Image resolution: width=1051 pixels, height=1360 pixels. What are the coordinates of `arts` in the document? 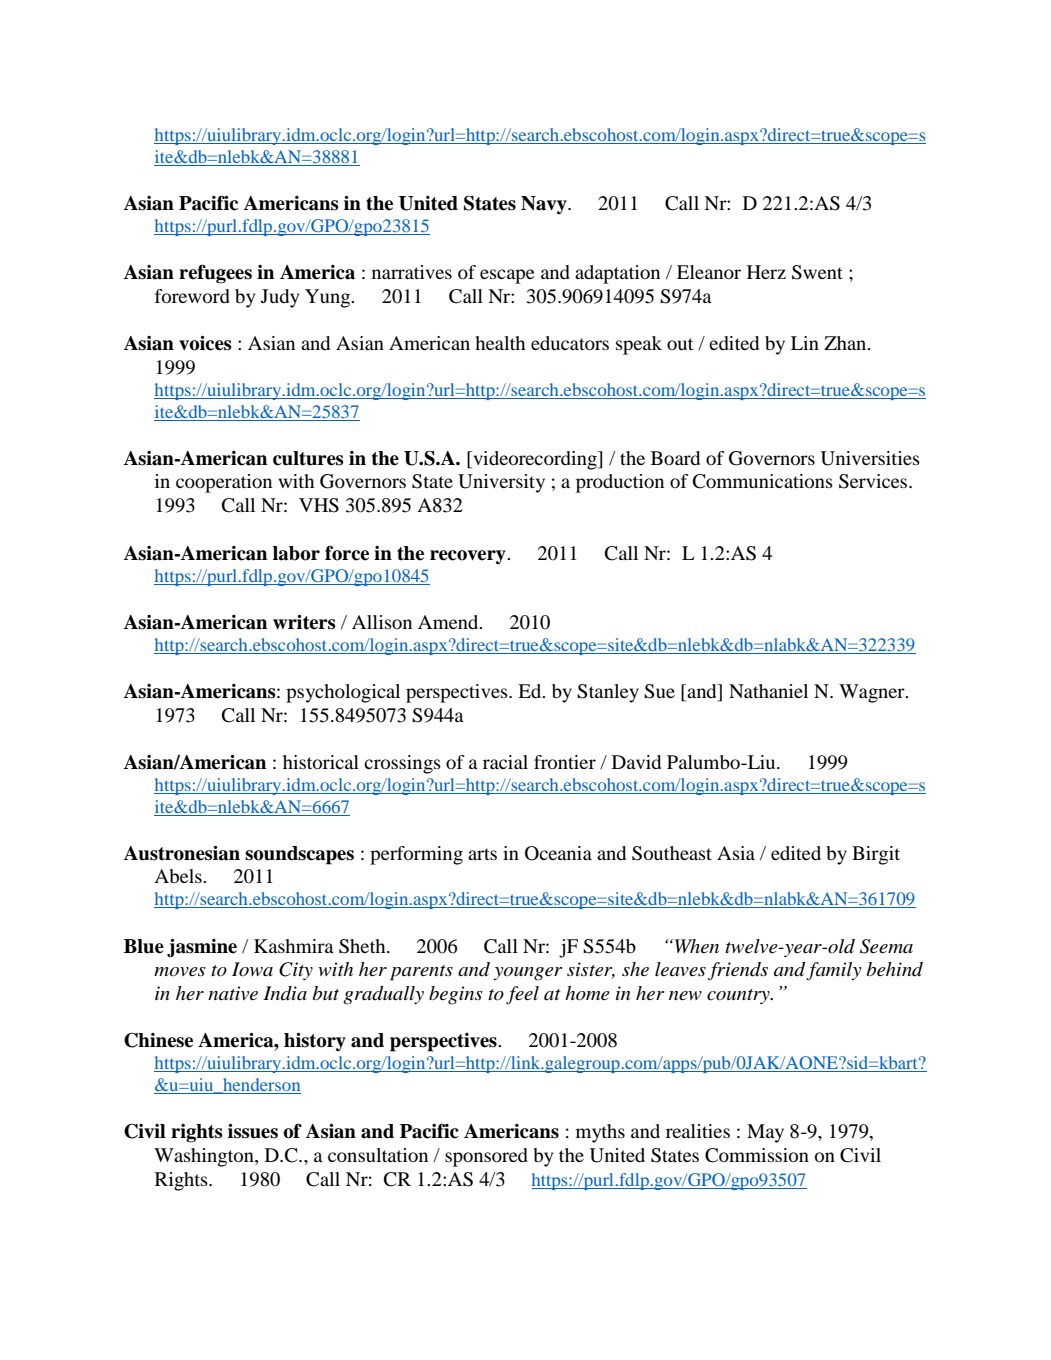 It's located at (482, 854).
